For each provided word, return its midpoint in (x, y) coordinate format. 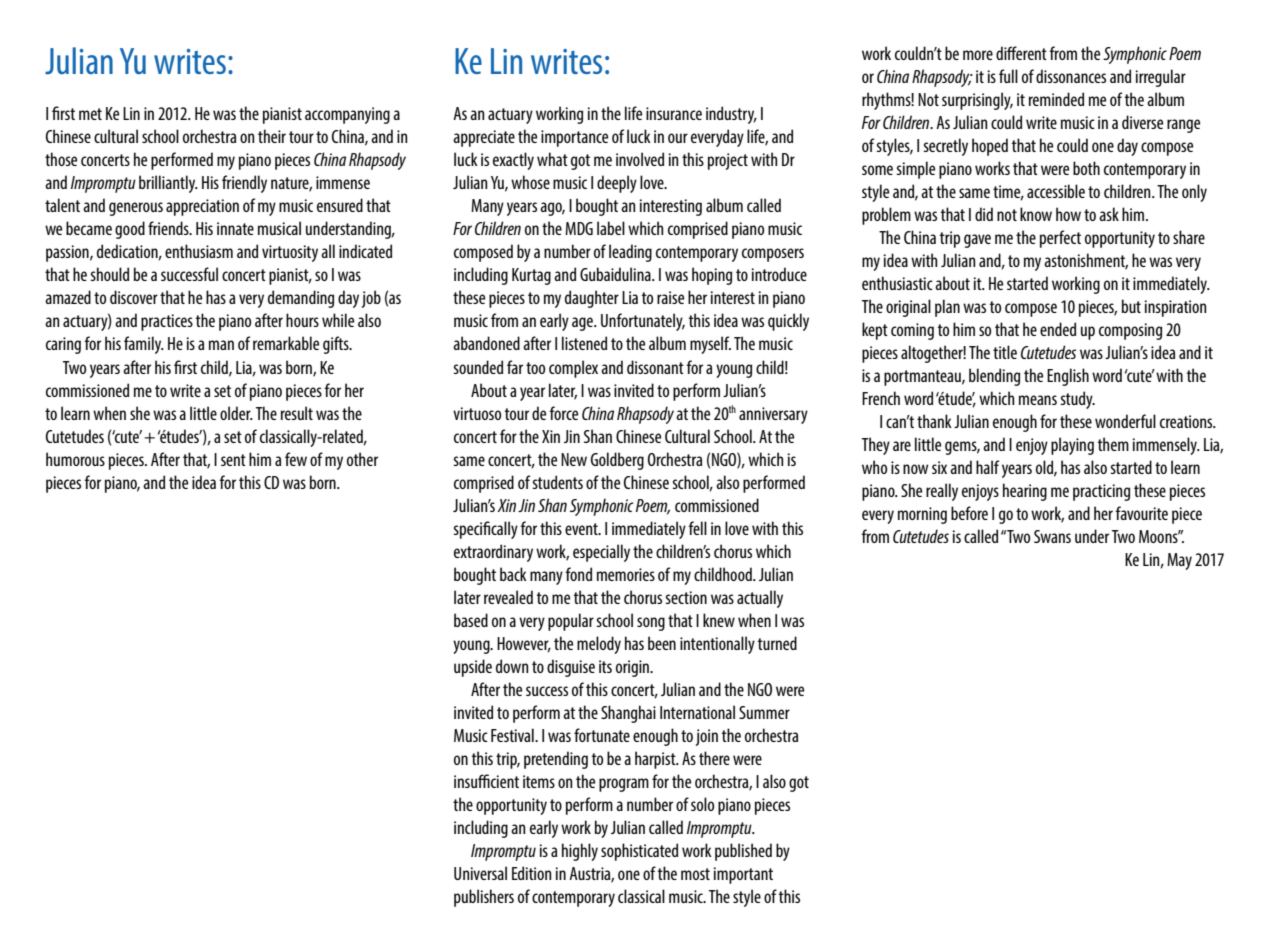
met (90, 114)
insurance (674, 113)
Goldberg (617, 461)
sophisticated (639, 852)
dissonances (1071, 76)
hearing (1025, 492)
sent (233, 460)
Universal (480, 873)
